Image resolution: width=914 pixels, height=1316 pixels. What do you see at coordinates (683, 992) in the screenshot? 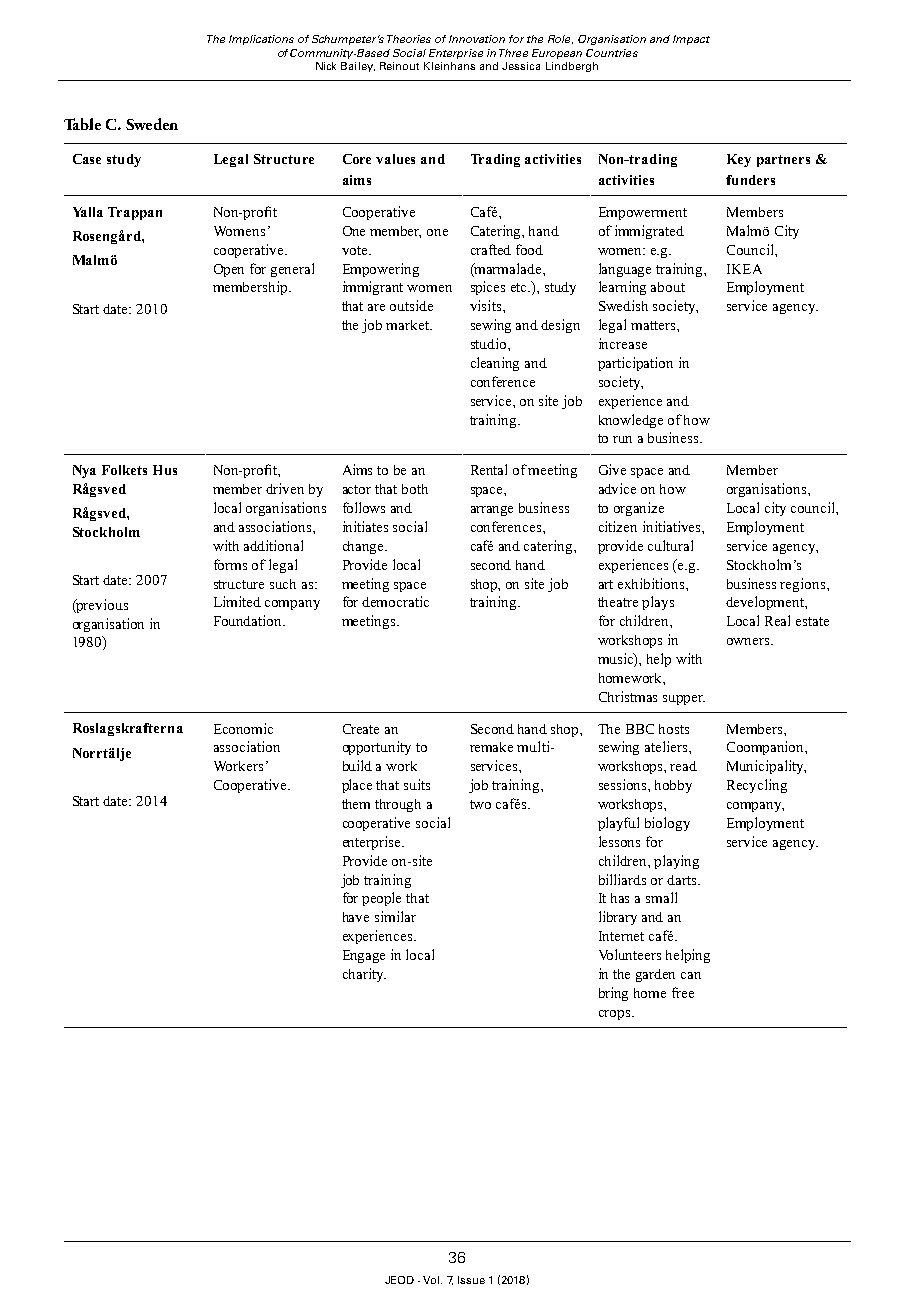
I see `free` at bounding box center [683, 992].
